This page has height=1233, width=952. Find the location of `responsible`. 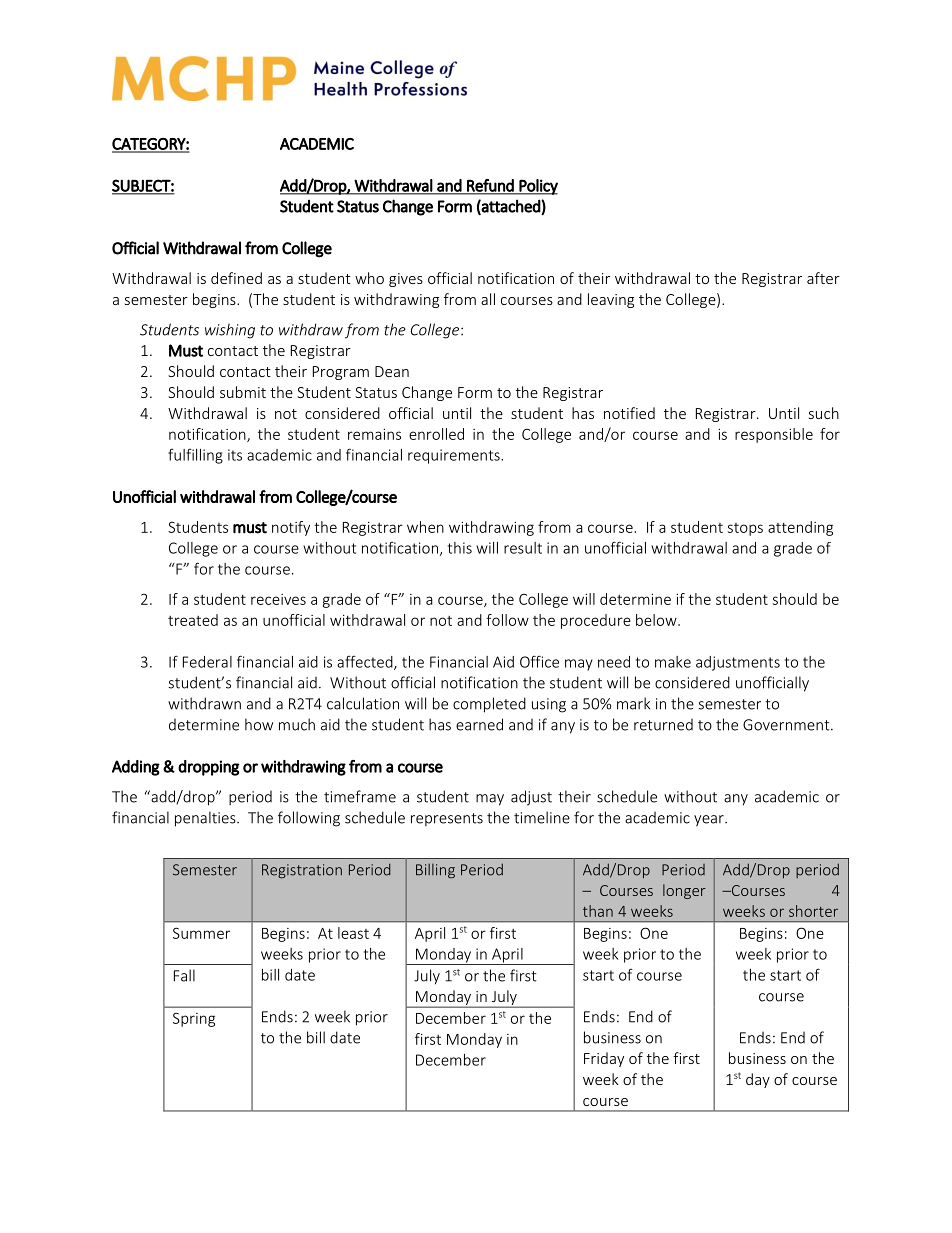

responsible is located at coordinates (774, 435).
